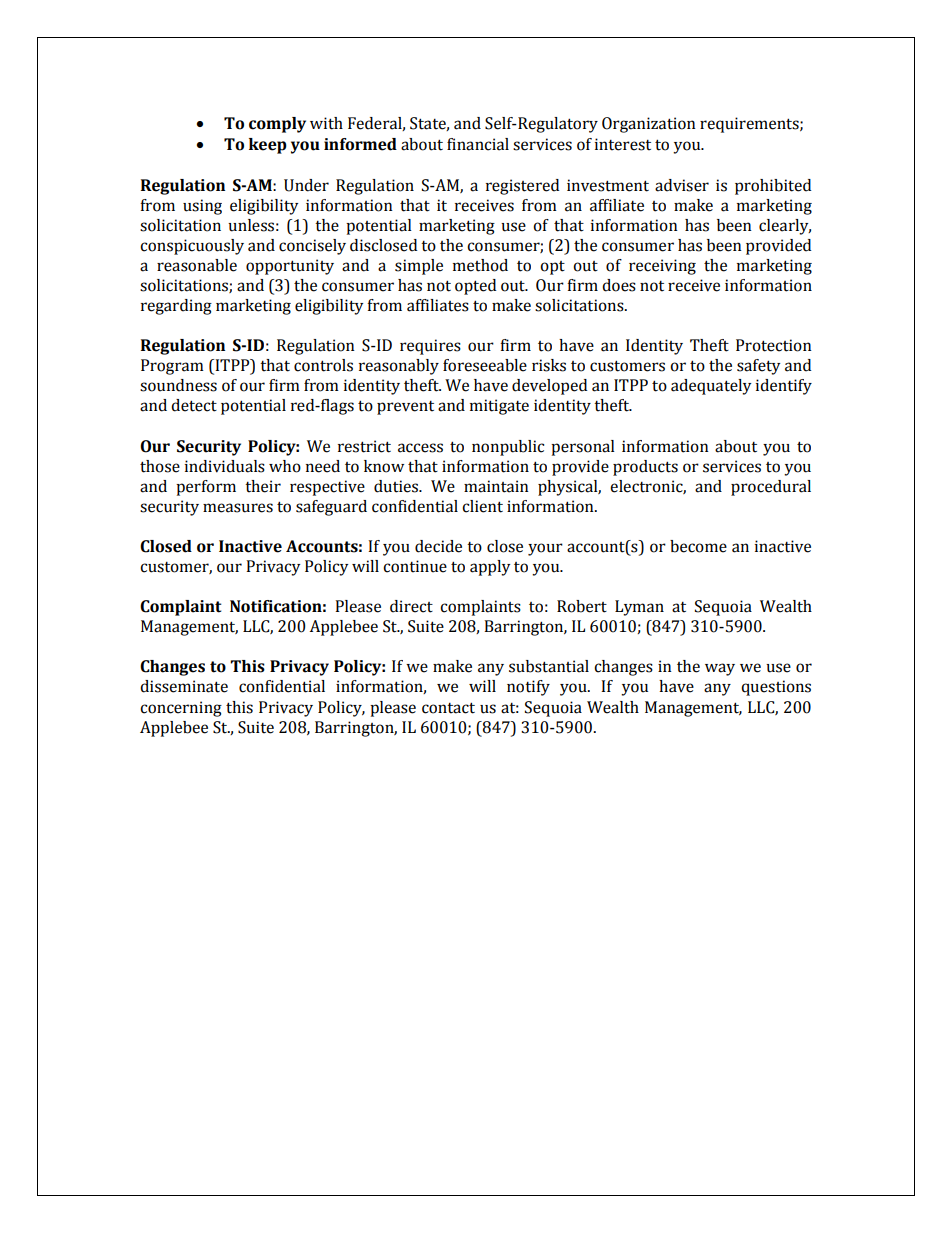 Image resolution: width=952 pixels, height=1233 pixels. Describe the element at coordinates (771, 488) in the image. I see `procedural` at that location.
